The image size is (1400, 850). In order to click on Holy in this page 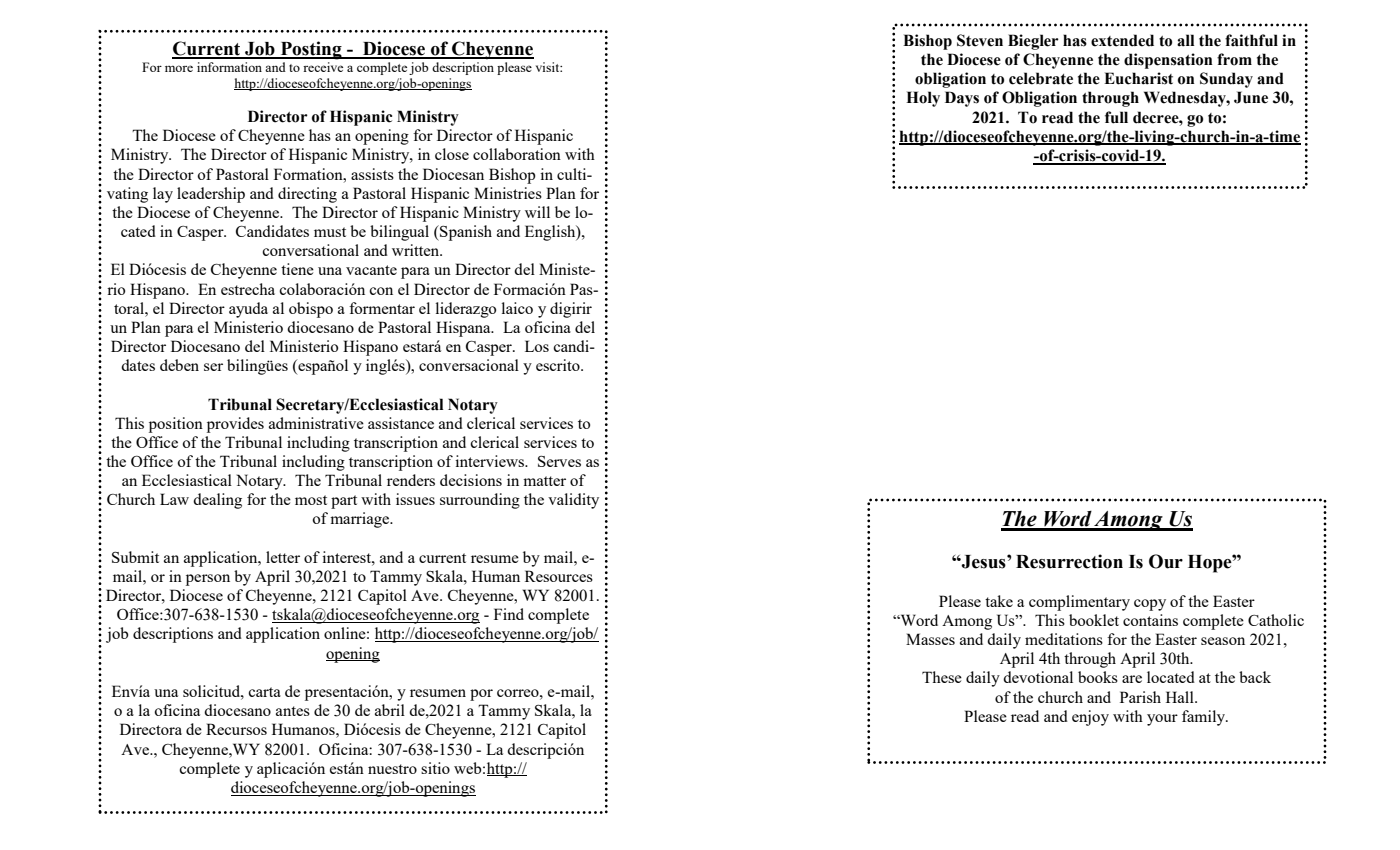, I will do `click(923, 99)`.
